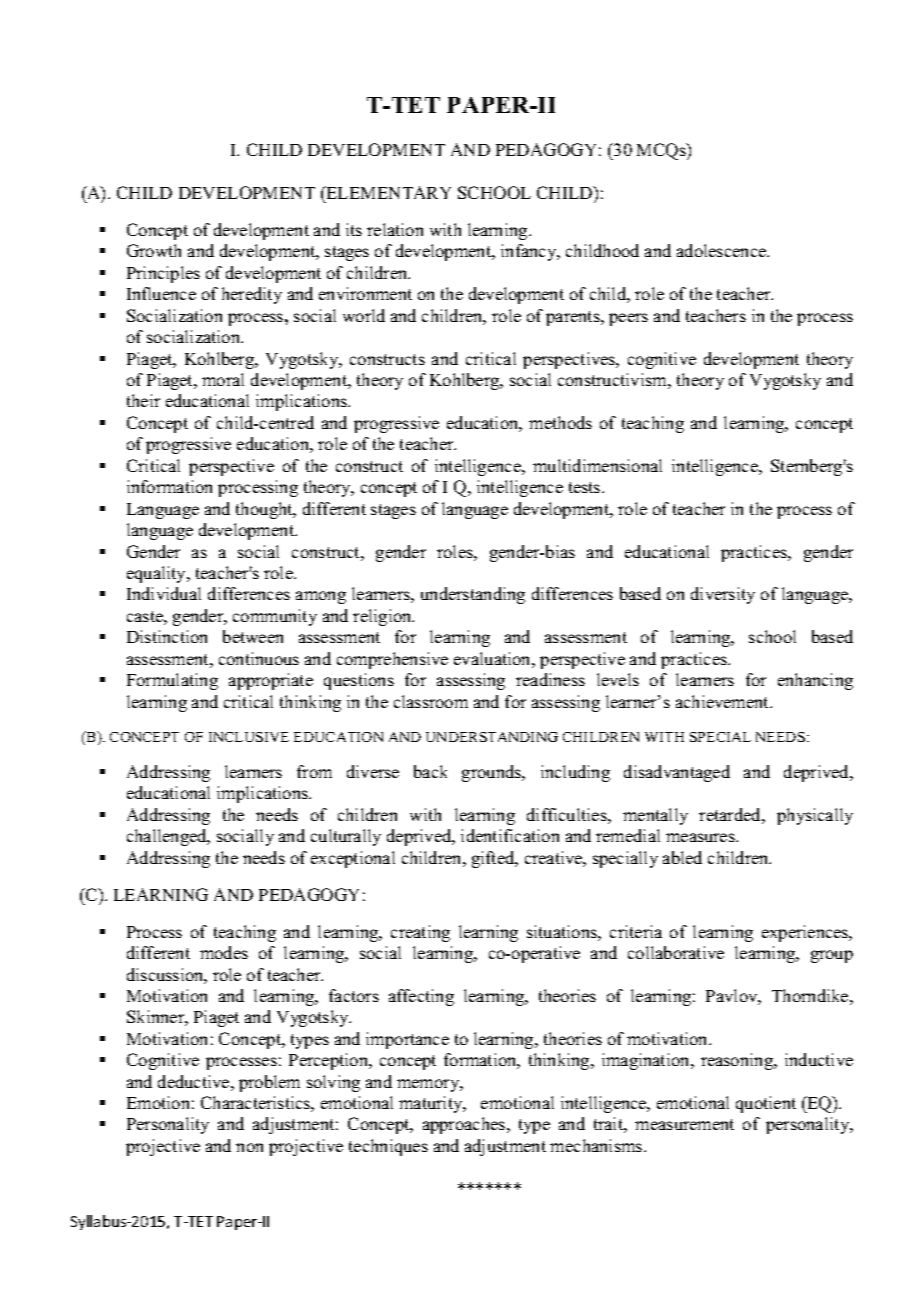 Image resolution: width=924 pixels, height=1308 pixels. Describe the element at coordinates (530, 252) in the image. I see `infancy` at that location.
